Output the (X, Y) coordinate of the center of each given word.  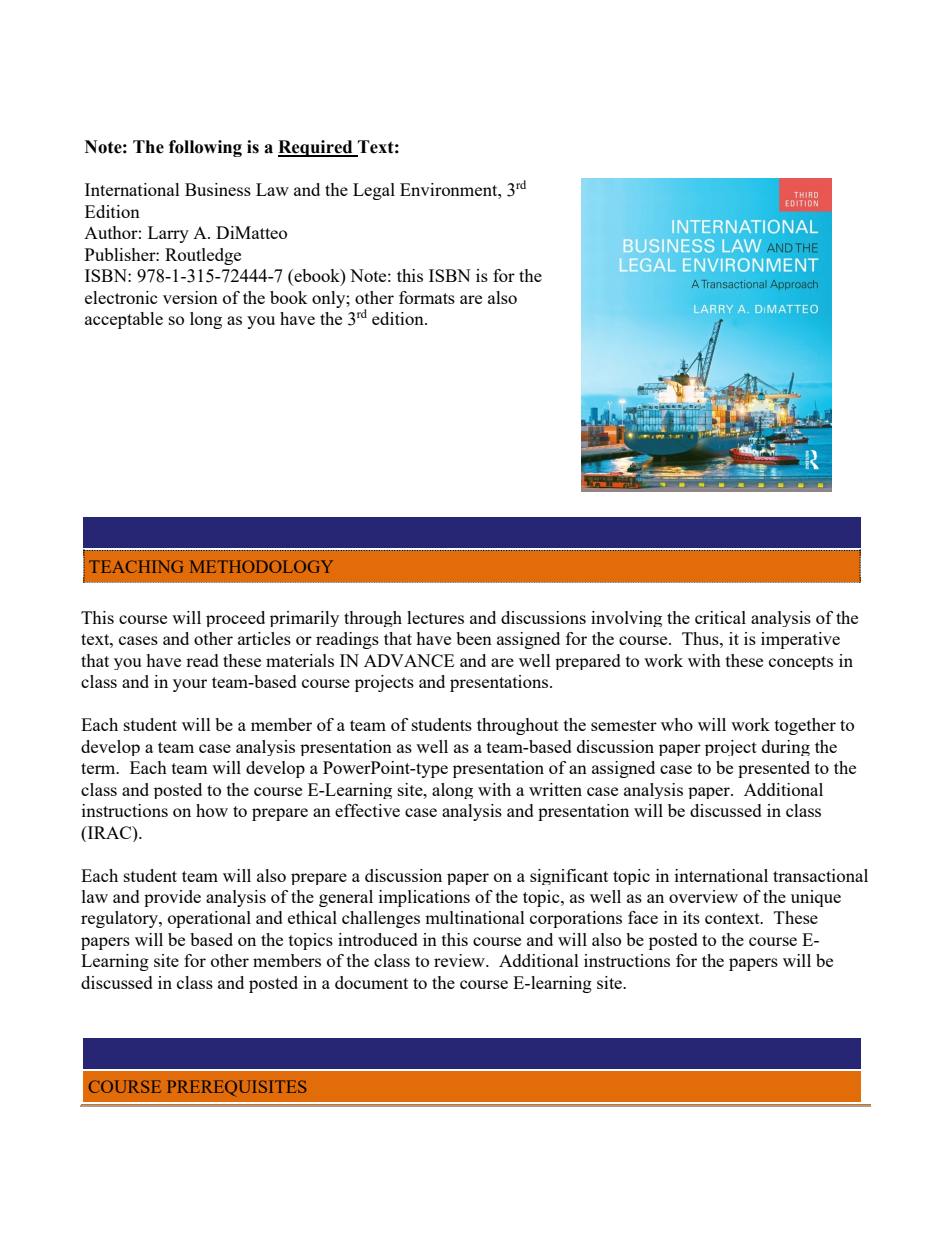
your (190, 685)
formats (427, 297)
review (460, 960)
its (691, 917)
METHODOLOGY (261, 566)
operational (209, 919)
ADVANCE (409, 660)
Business (218, 189)
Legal (374, 191)
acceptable (124, 320)
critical (720, 617)
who (677, 724)
